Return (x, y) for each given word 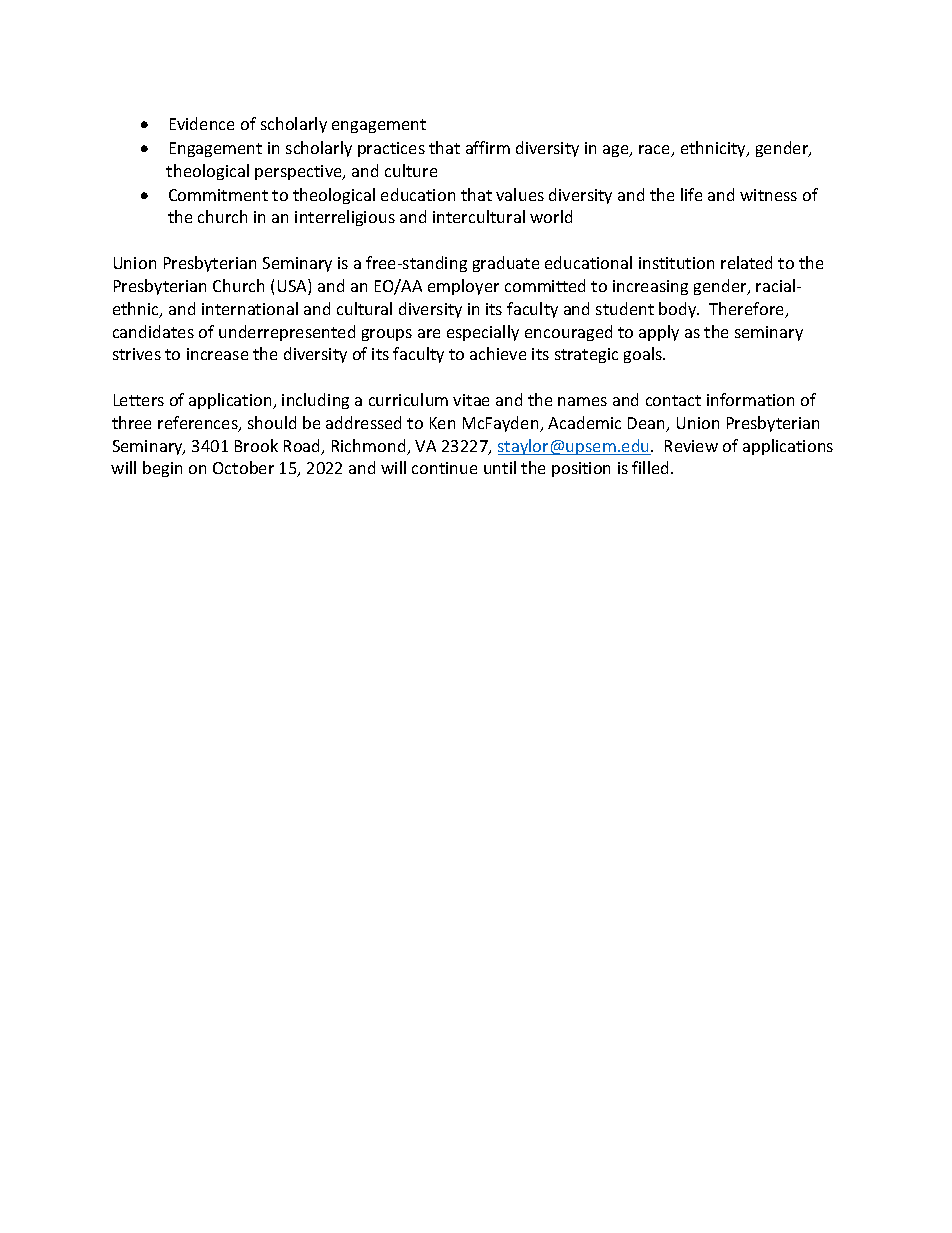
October (243, 467)
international (250, 308)
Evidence (202, 123)
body (679, 310)
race (656, 151)
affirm (488, 147)
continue (444, 468)
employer (463, 287)
